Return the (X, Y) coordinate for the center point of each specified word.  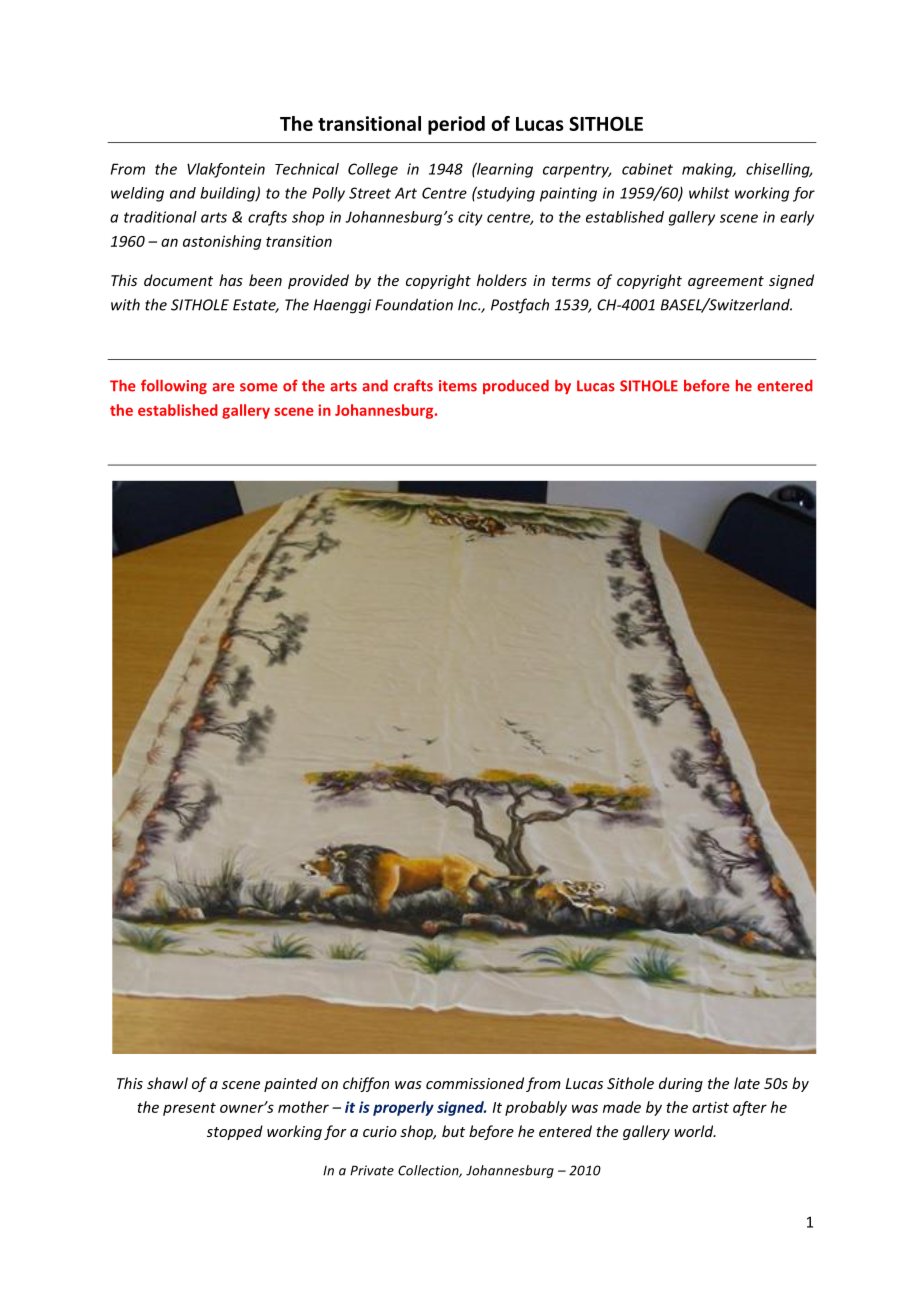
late (747, 1083)
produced (516, 387)
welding (137, 194)
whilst (709, 193)
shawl (167, 1083)
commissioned (475, 1083)
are (223, 387)
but (453, 1131)
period (456, 125)
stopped (235, 1132)
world (695, 1131)
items (458, 386)
